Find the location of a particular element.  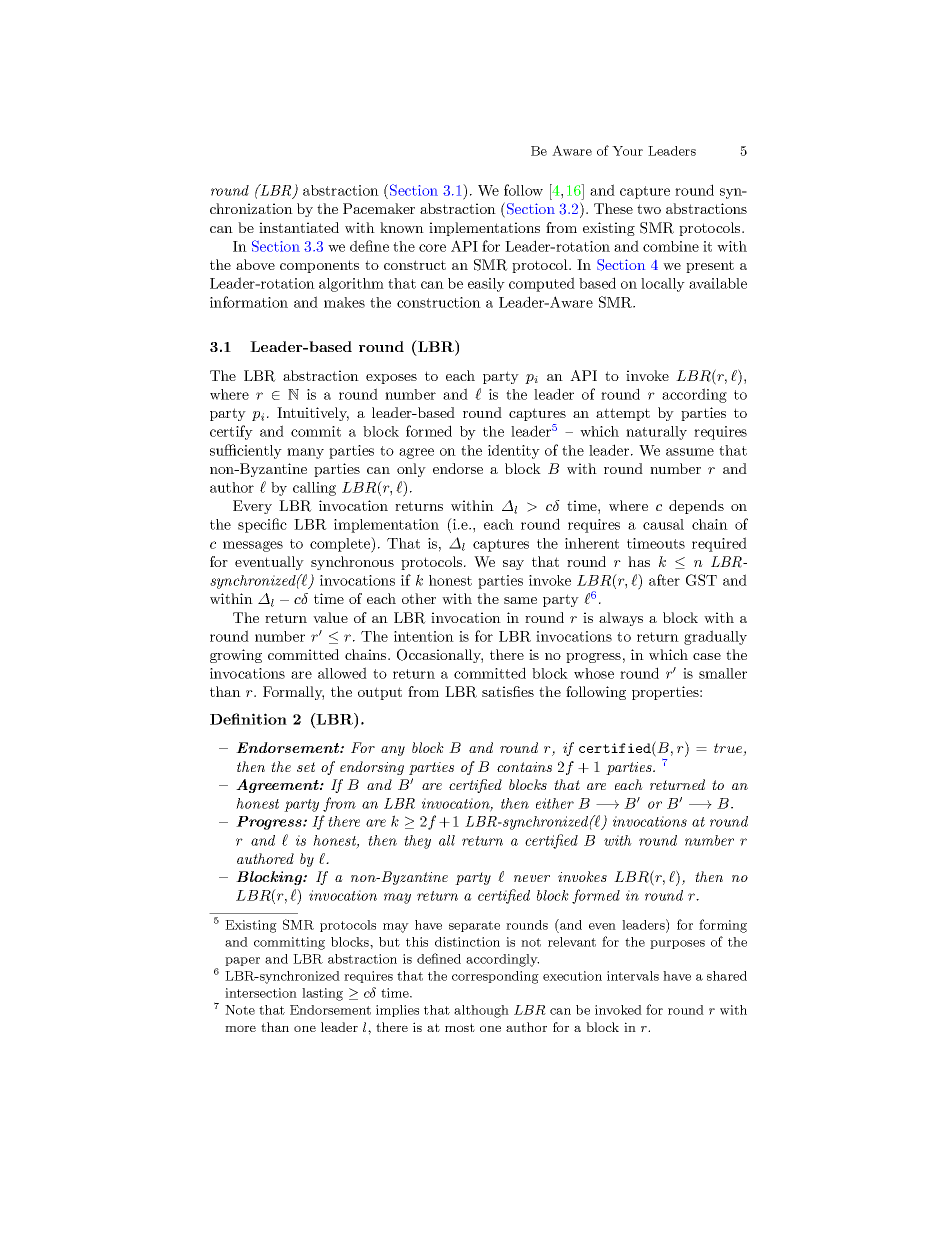

instantiated is located at coordinates (299, 227).
